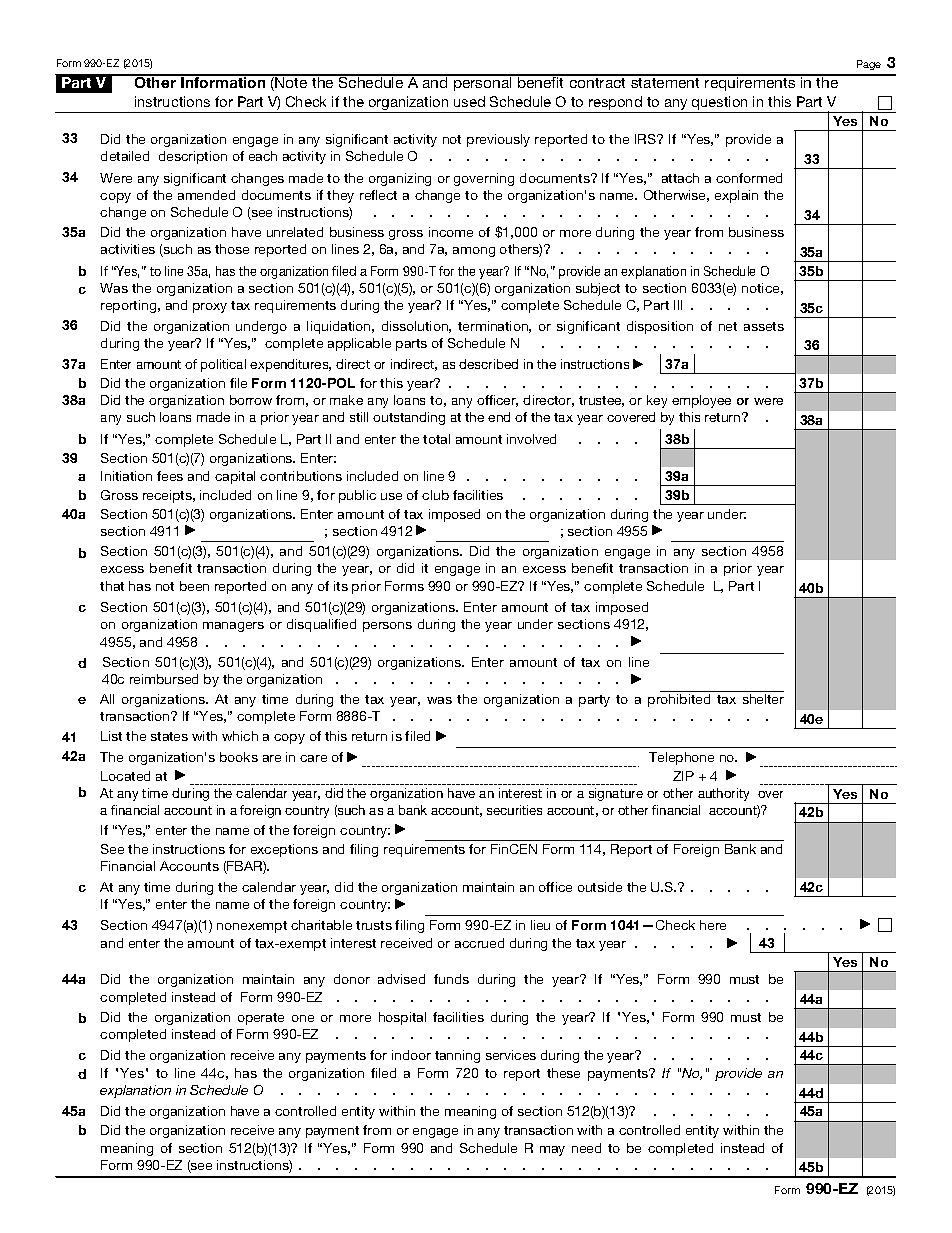  I want to click on operate, so click(261, 1019).
